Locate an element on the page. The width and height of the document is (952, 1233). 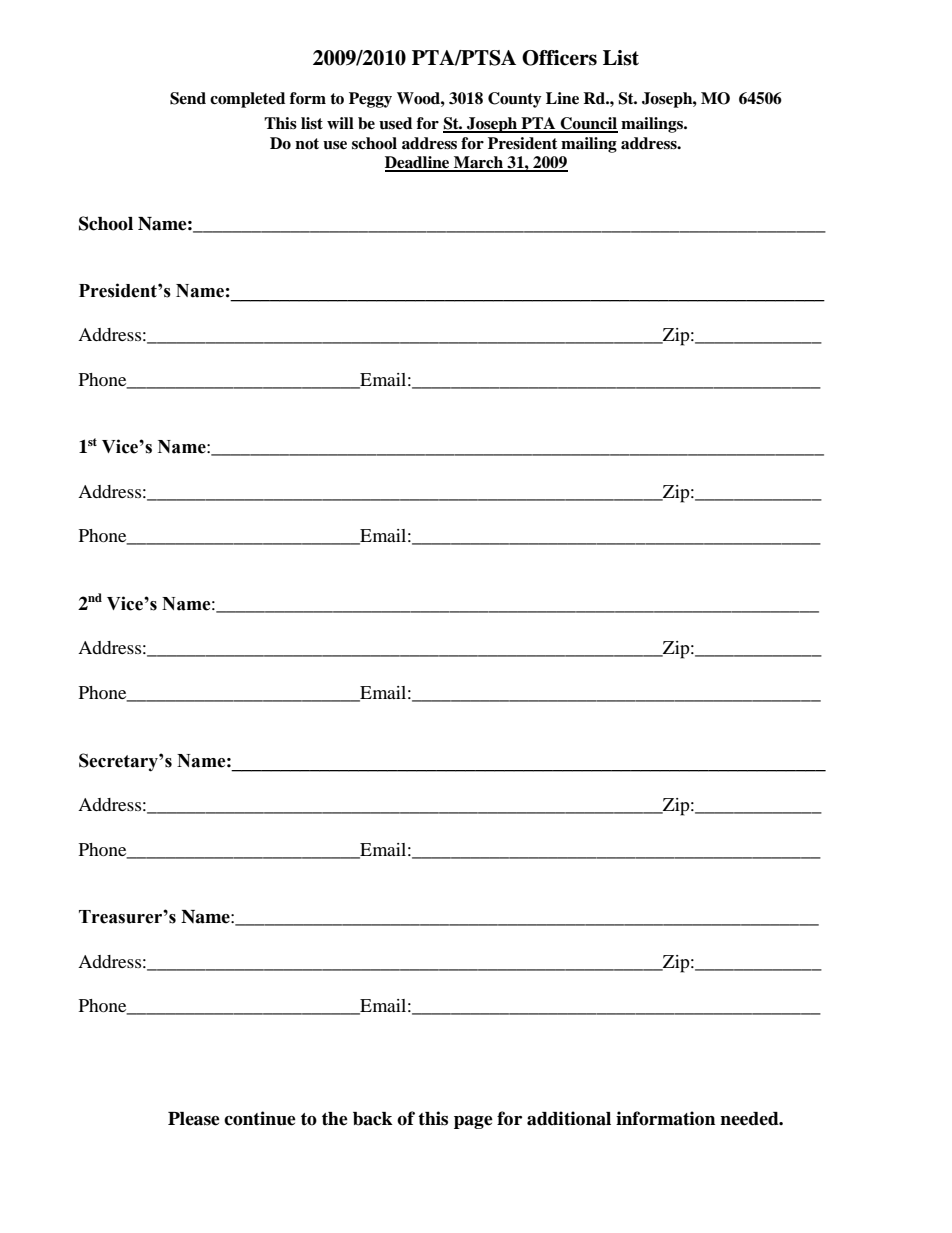
continue is located at coordinates (260, 1118).
